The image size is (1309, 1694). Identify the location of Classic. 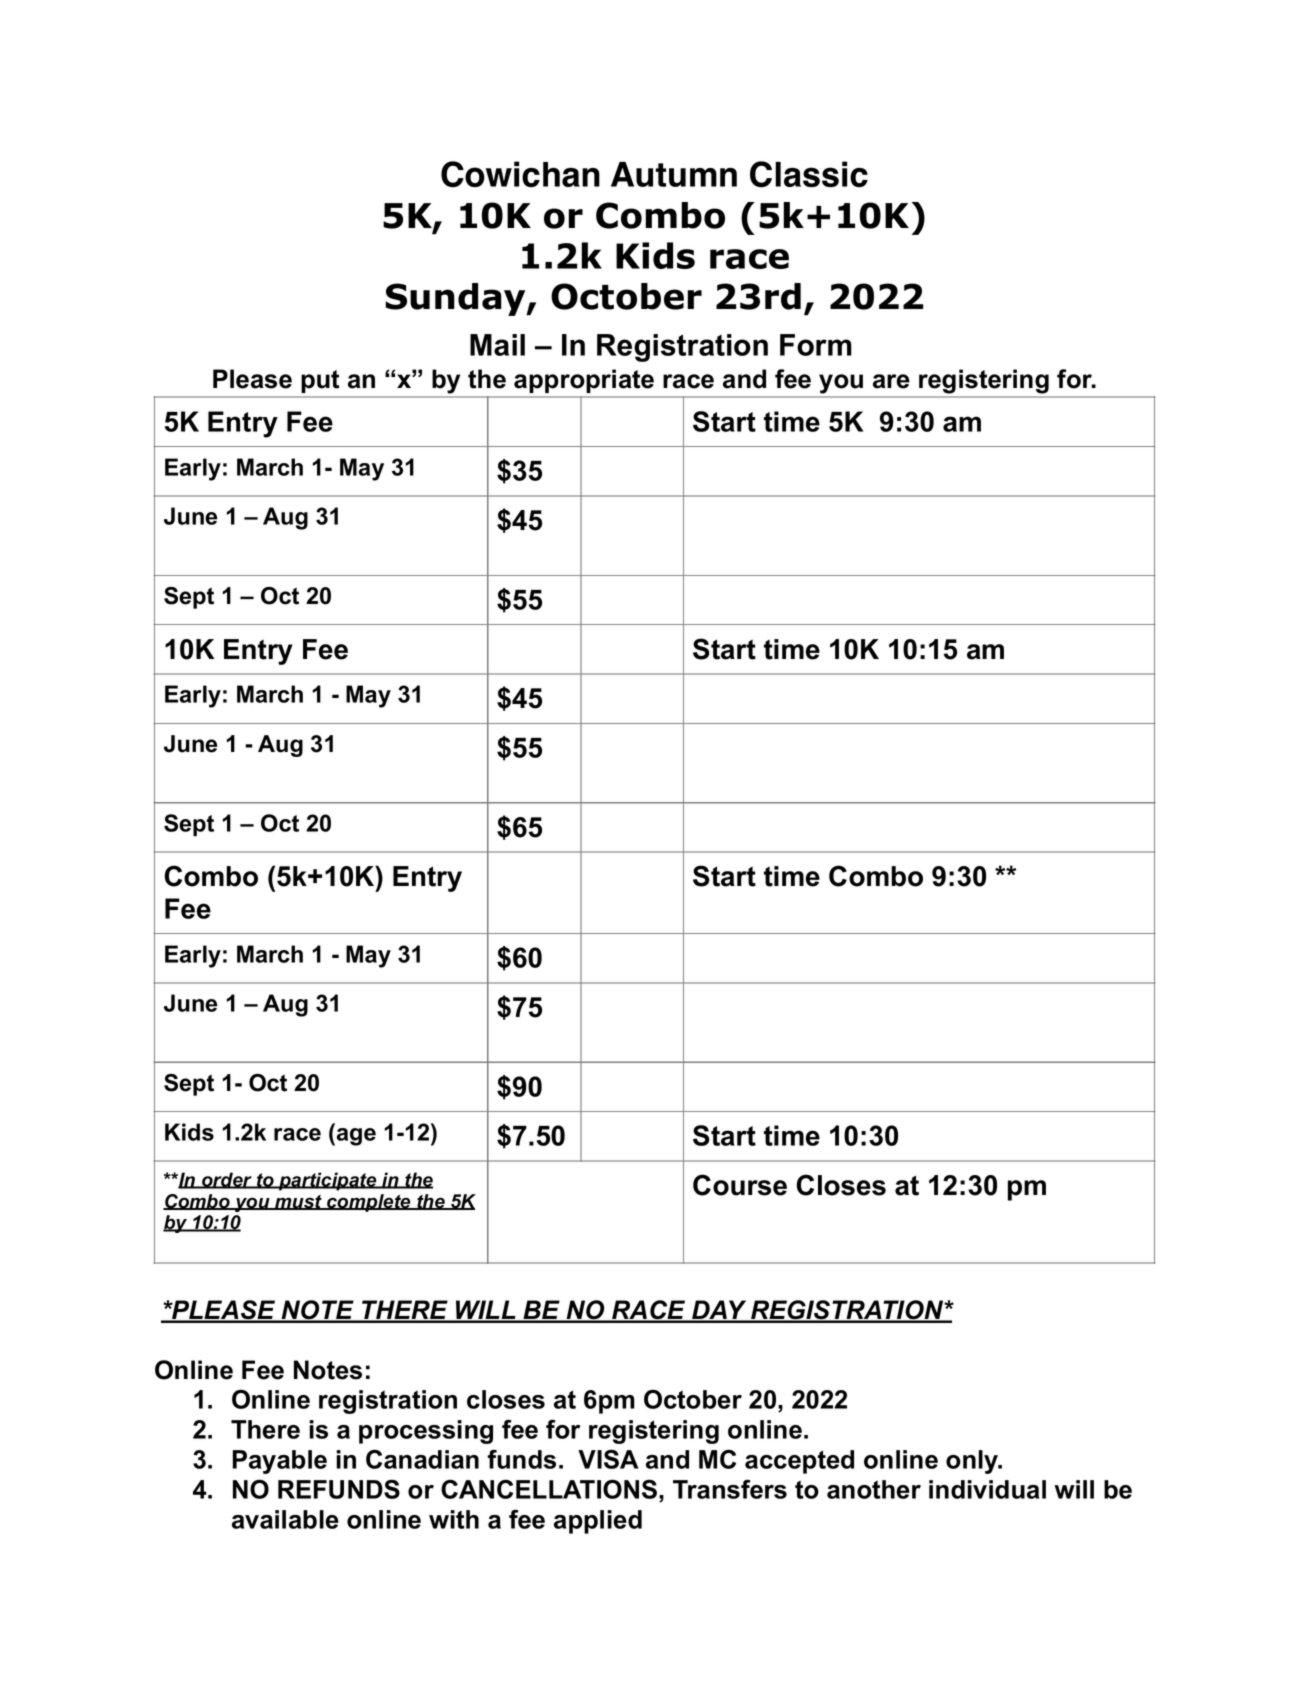
(809, 174).
